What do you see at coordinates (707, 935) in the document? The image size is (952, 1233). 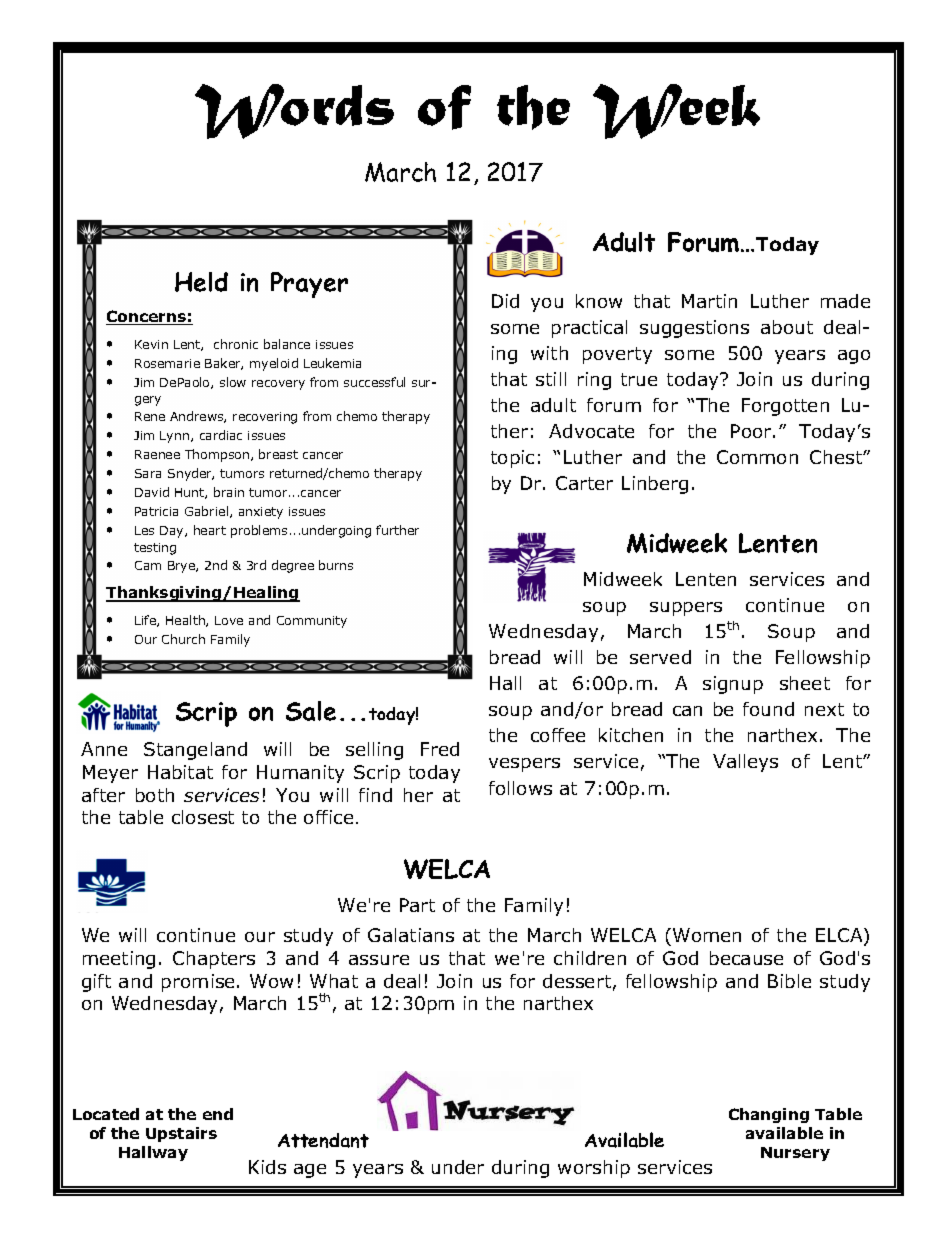 I see `Women` at bounding box center [707, 935].
